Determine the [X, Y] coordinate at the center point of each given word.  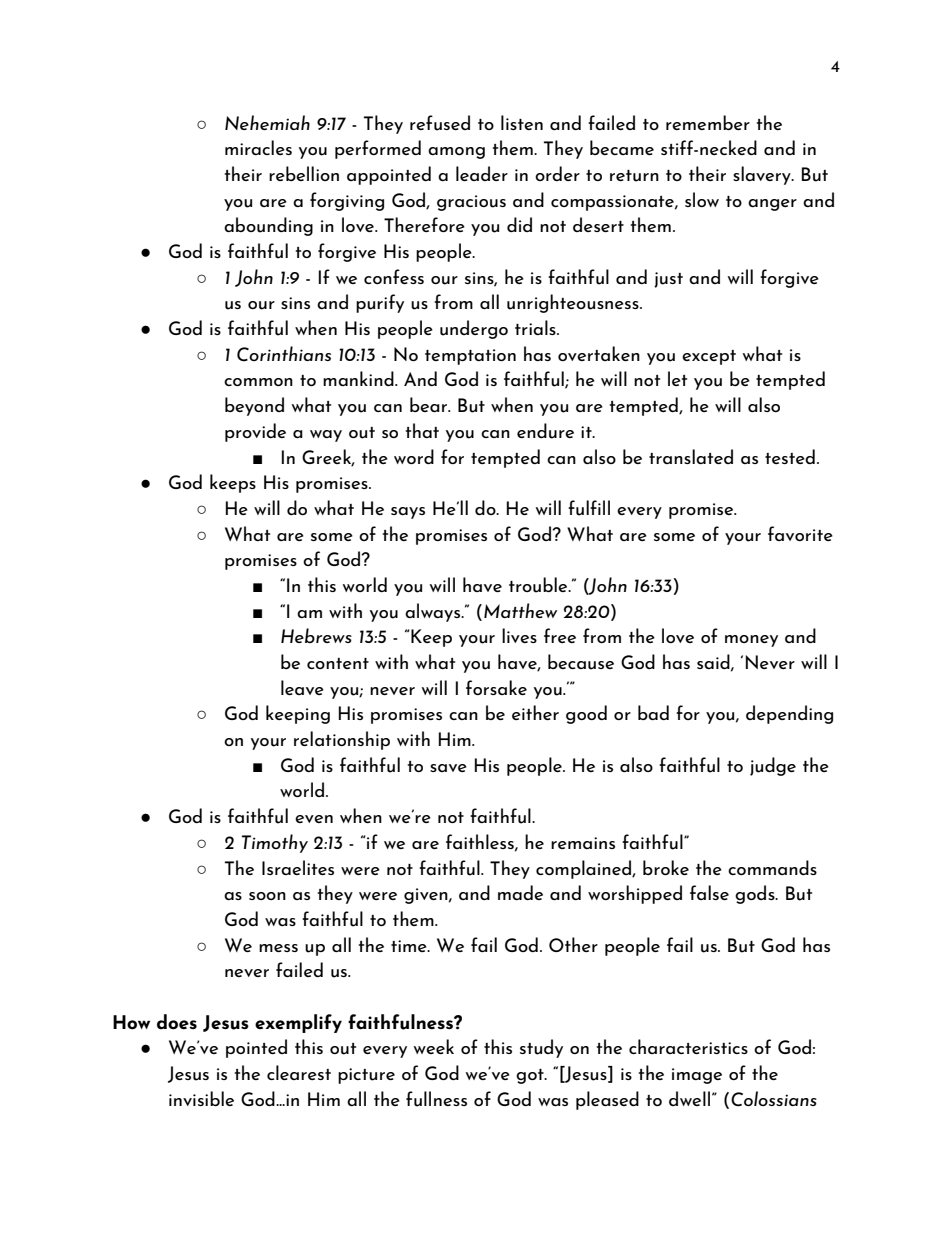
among [456, 153]
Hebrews [316, 635]
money [751, 641]
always [434, 612]
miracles [258, 147]
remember [708, 122]
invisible [201, 1098]
